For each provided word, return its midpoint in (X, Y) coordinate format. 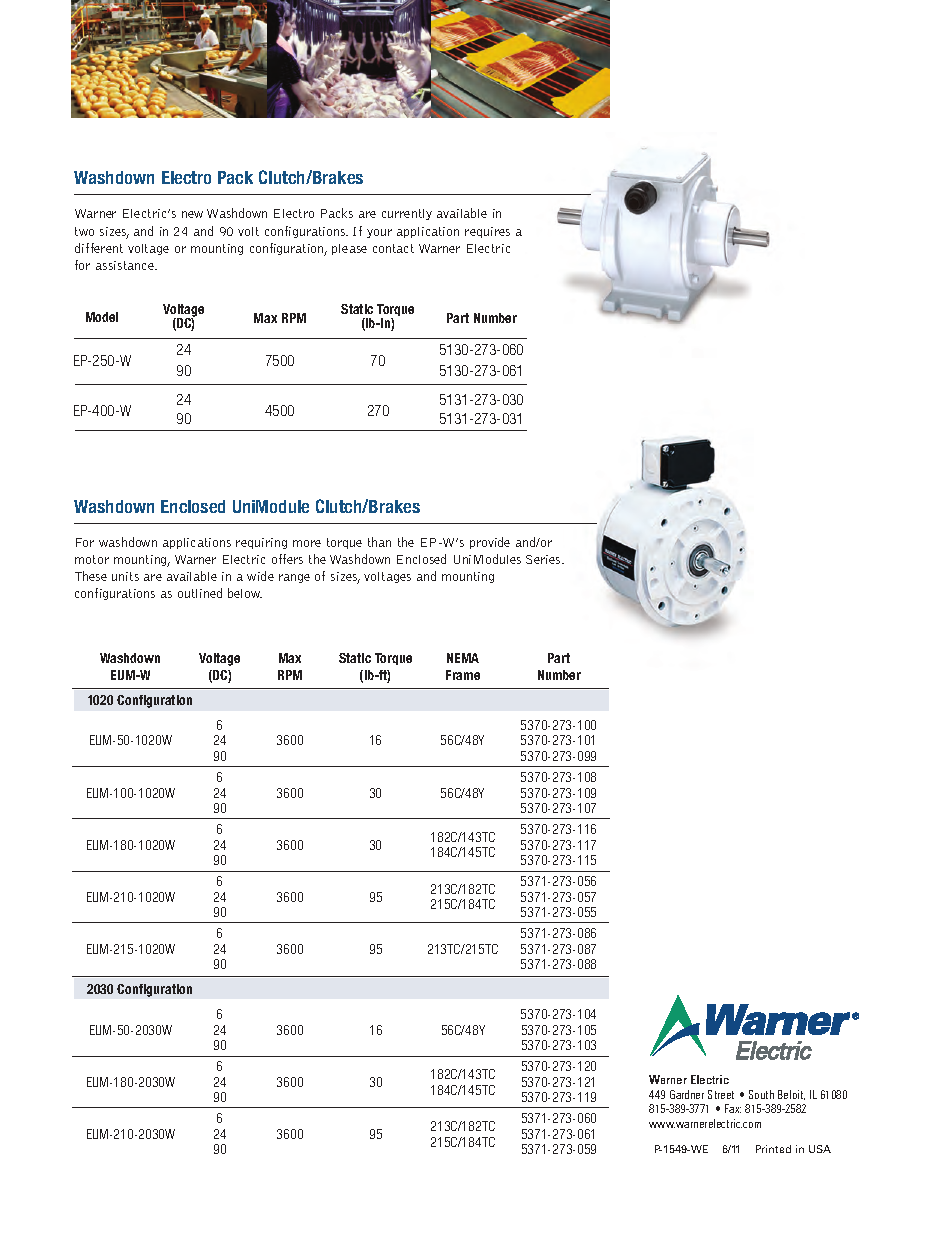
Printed (773, 1149)
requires (487, 232)
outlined (200, 593)
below (245, 593)
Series (544, 559)
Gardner (687, 1094)
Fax (733, 1108)
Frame (463, 675)
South (761, 1094)
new (192, 214)
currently (407, 214)
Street (721, 1094)
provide (490, 543)
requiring (261, 543)
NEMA (463, 658)
